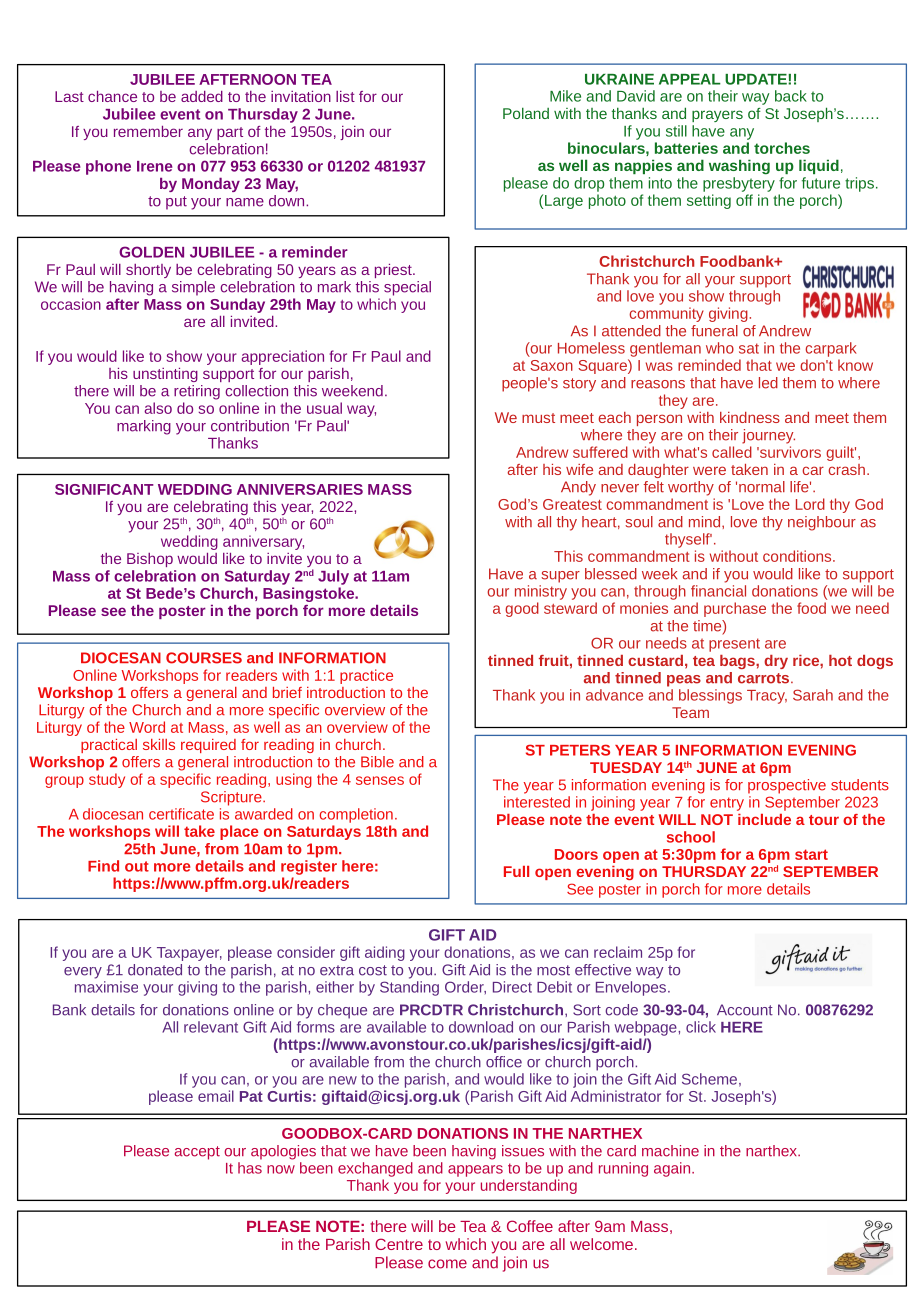 The width and height of the screenshot is (924, 1308). Describe the element at coordinates (516, 871) in the screenshot. I see `Full` at that location.
